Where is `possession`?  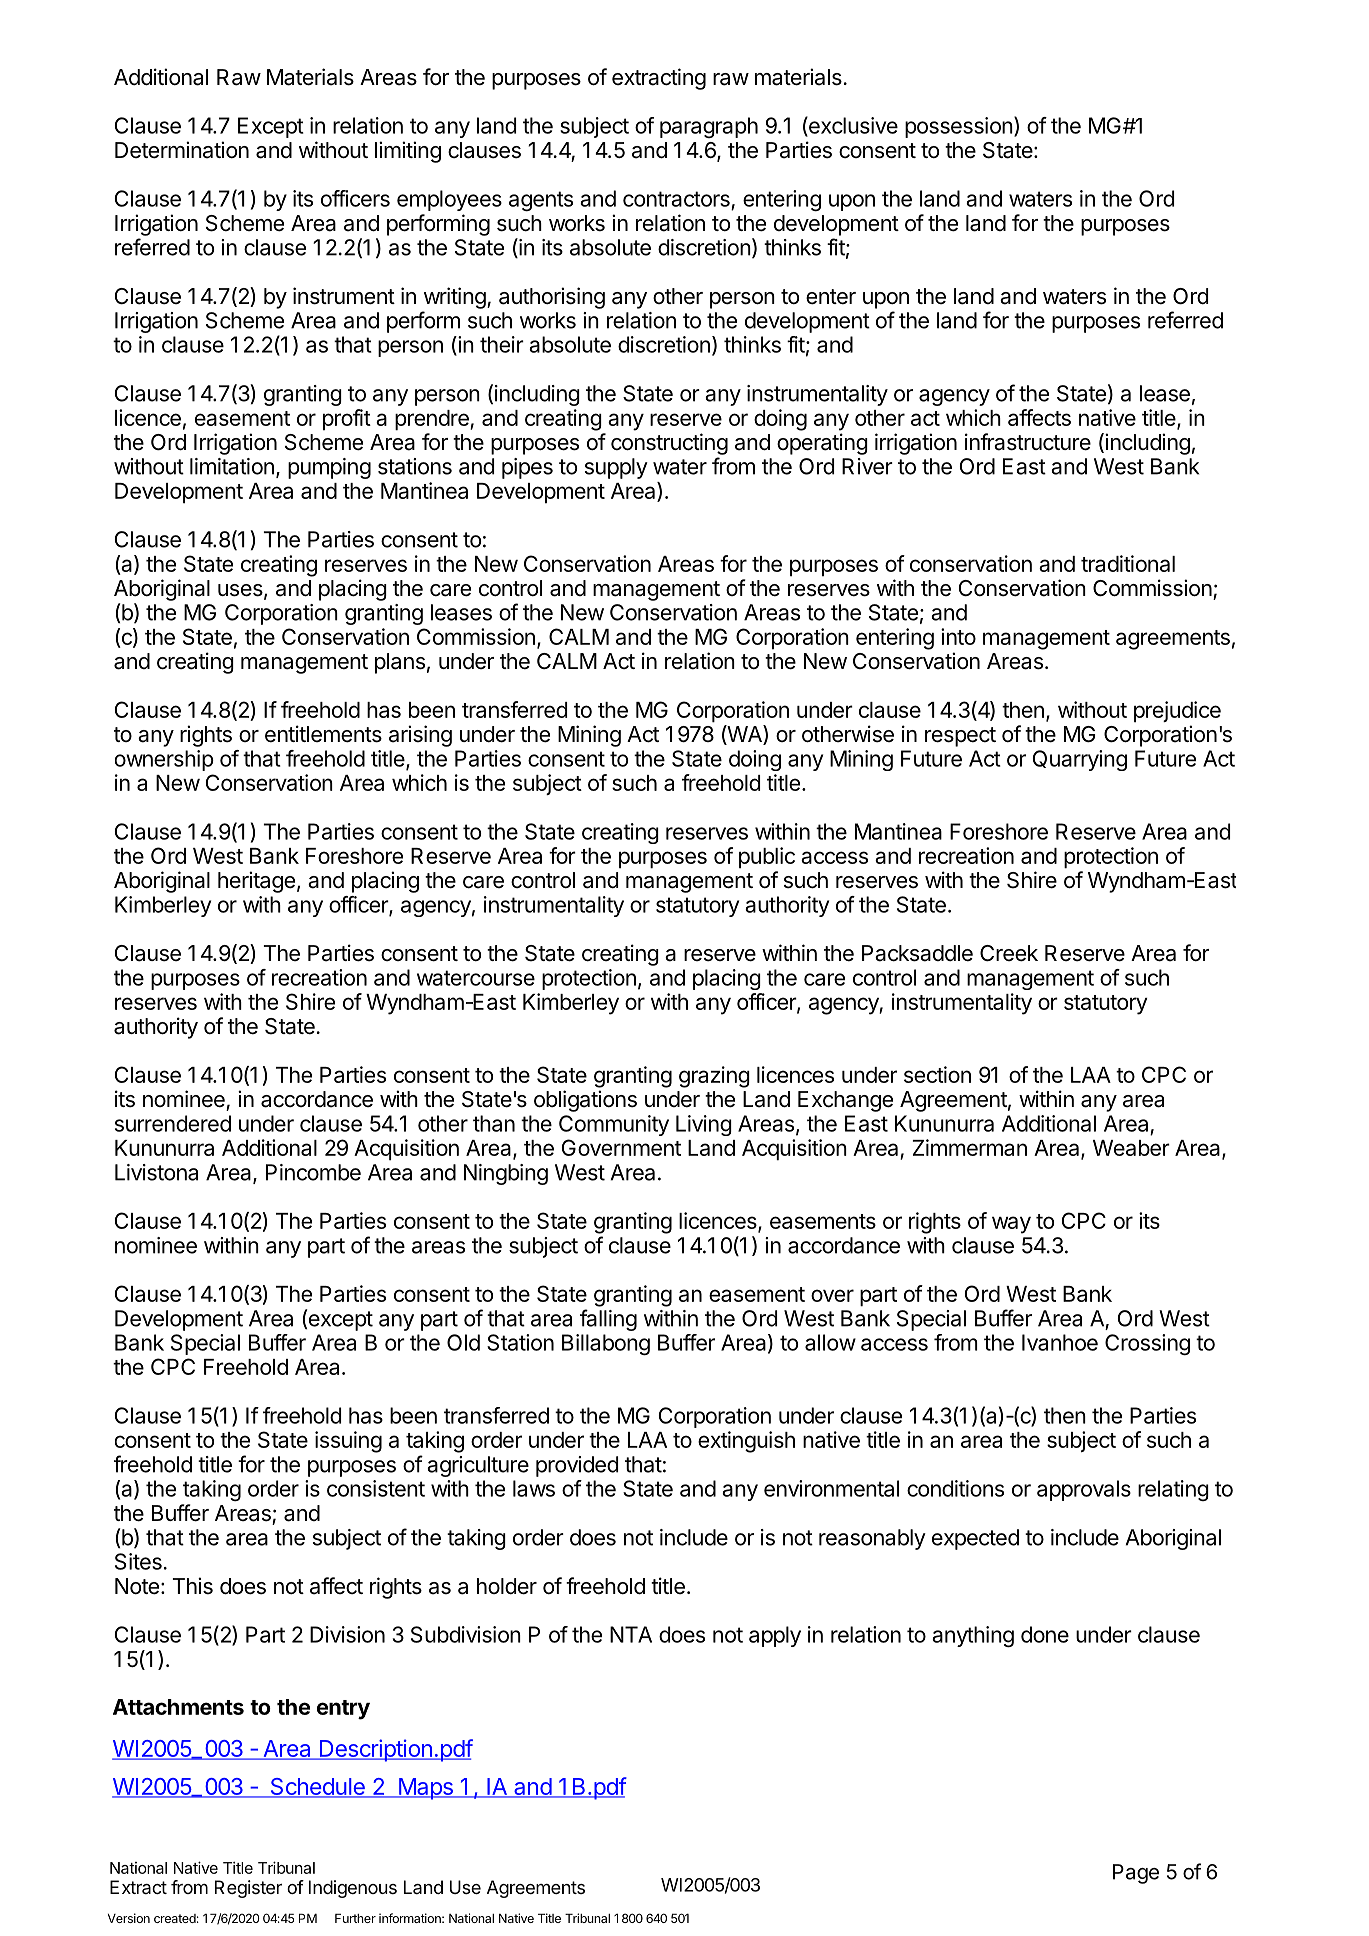
possession is located at coordinates (959, 127).
